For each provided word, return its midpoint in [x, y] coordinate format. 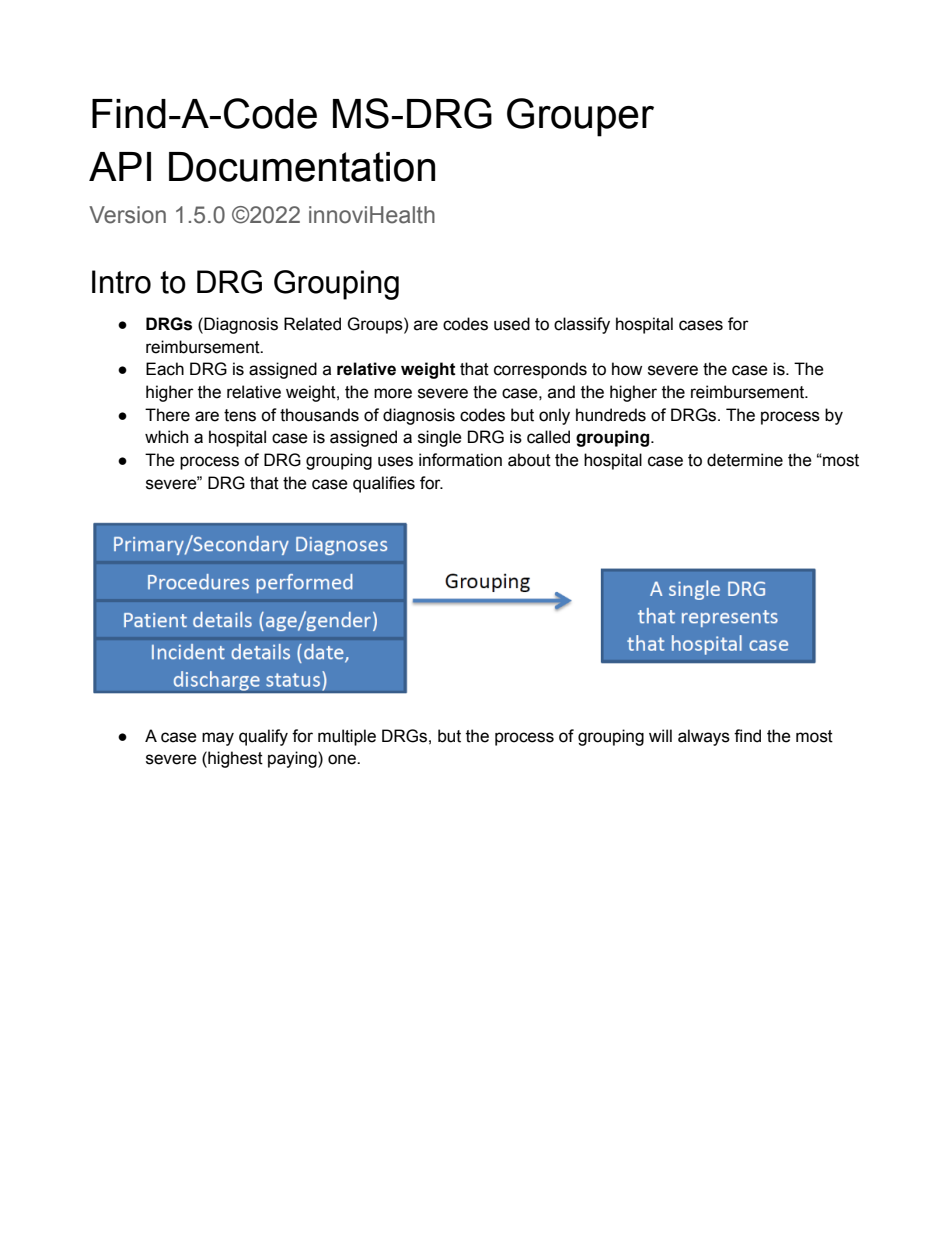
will [660, 735]
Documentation [302, 167]
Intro [121, 282]
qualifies [384, 484]
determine [745, 460]
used [512, 324]
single [440, 438]
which [166, 437]
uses [395, 461]
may [218, 739]
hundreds [611, 415]
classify [582, 325]
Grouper [580, 117]
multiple [347, 737]
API [120, 166]
